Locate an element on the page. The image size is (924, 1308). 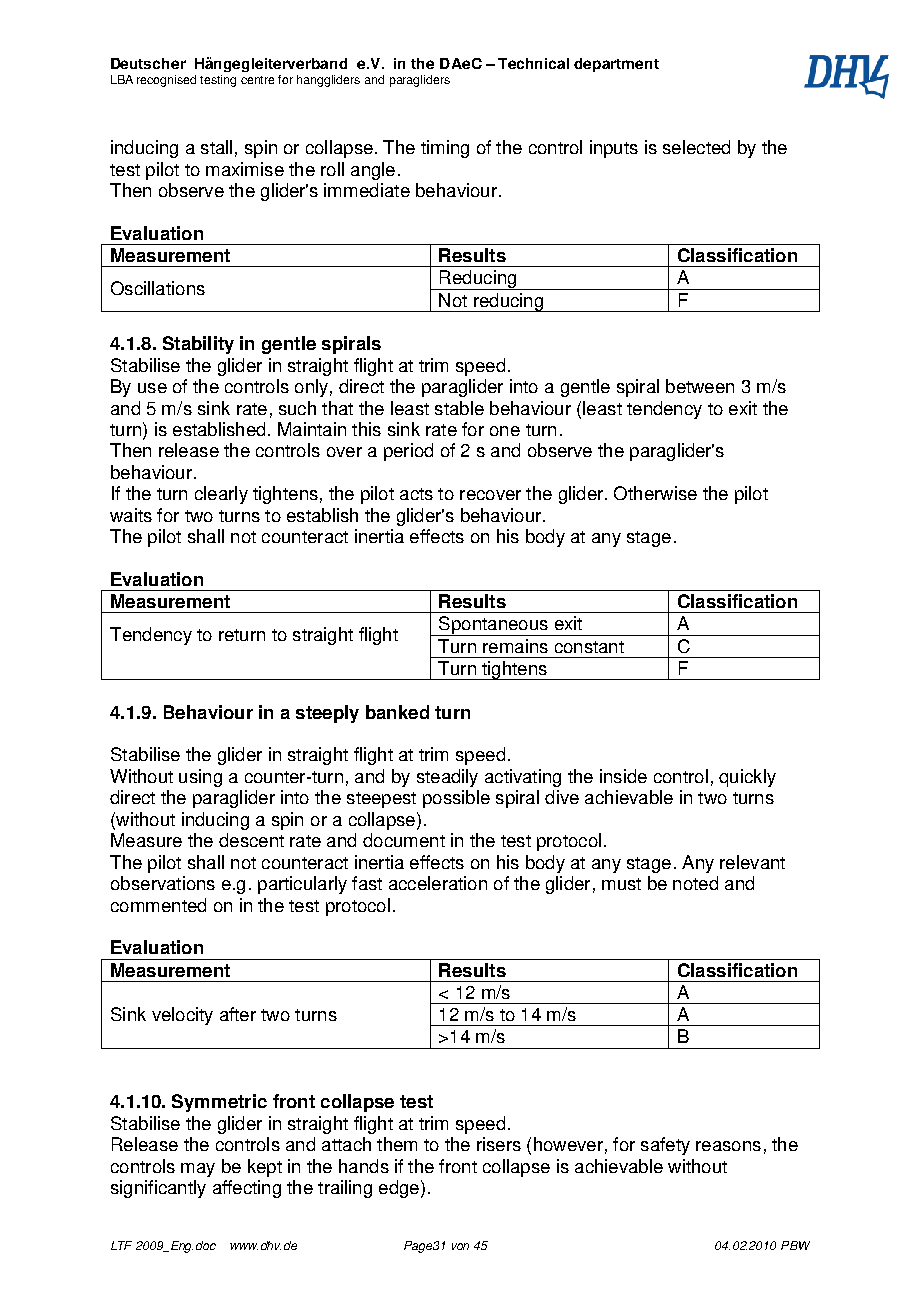
selected is located at coordinates (696, 147).
